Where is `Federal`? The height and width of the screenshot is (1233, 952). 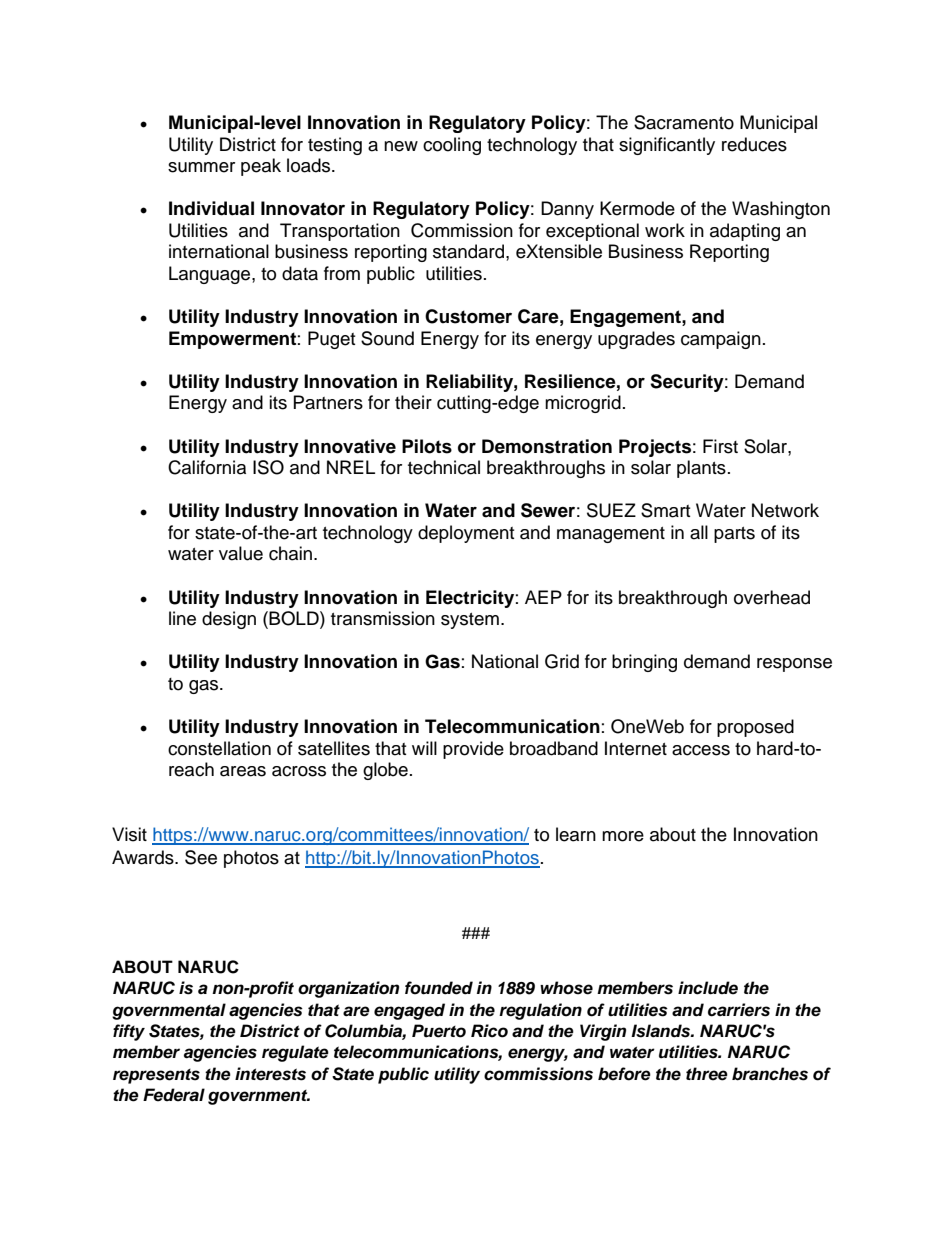
Federal is located at coordinates (174, 1095).
